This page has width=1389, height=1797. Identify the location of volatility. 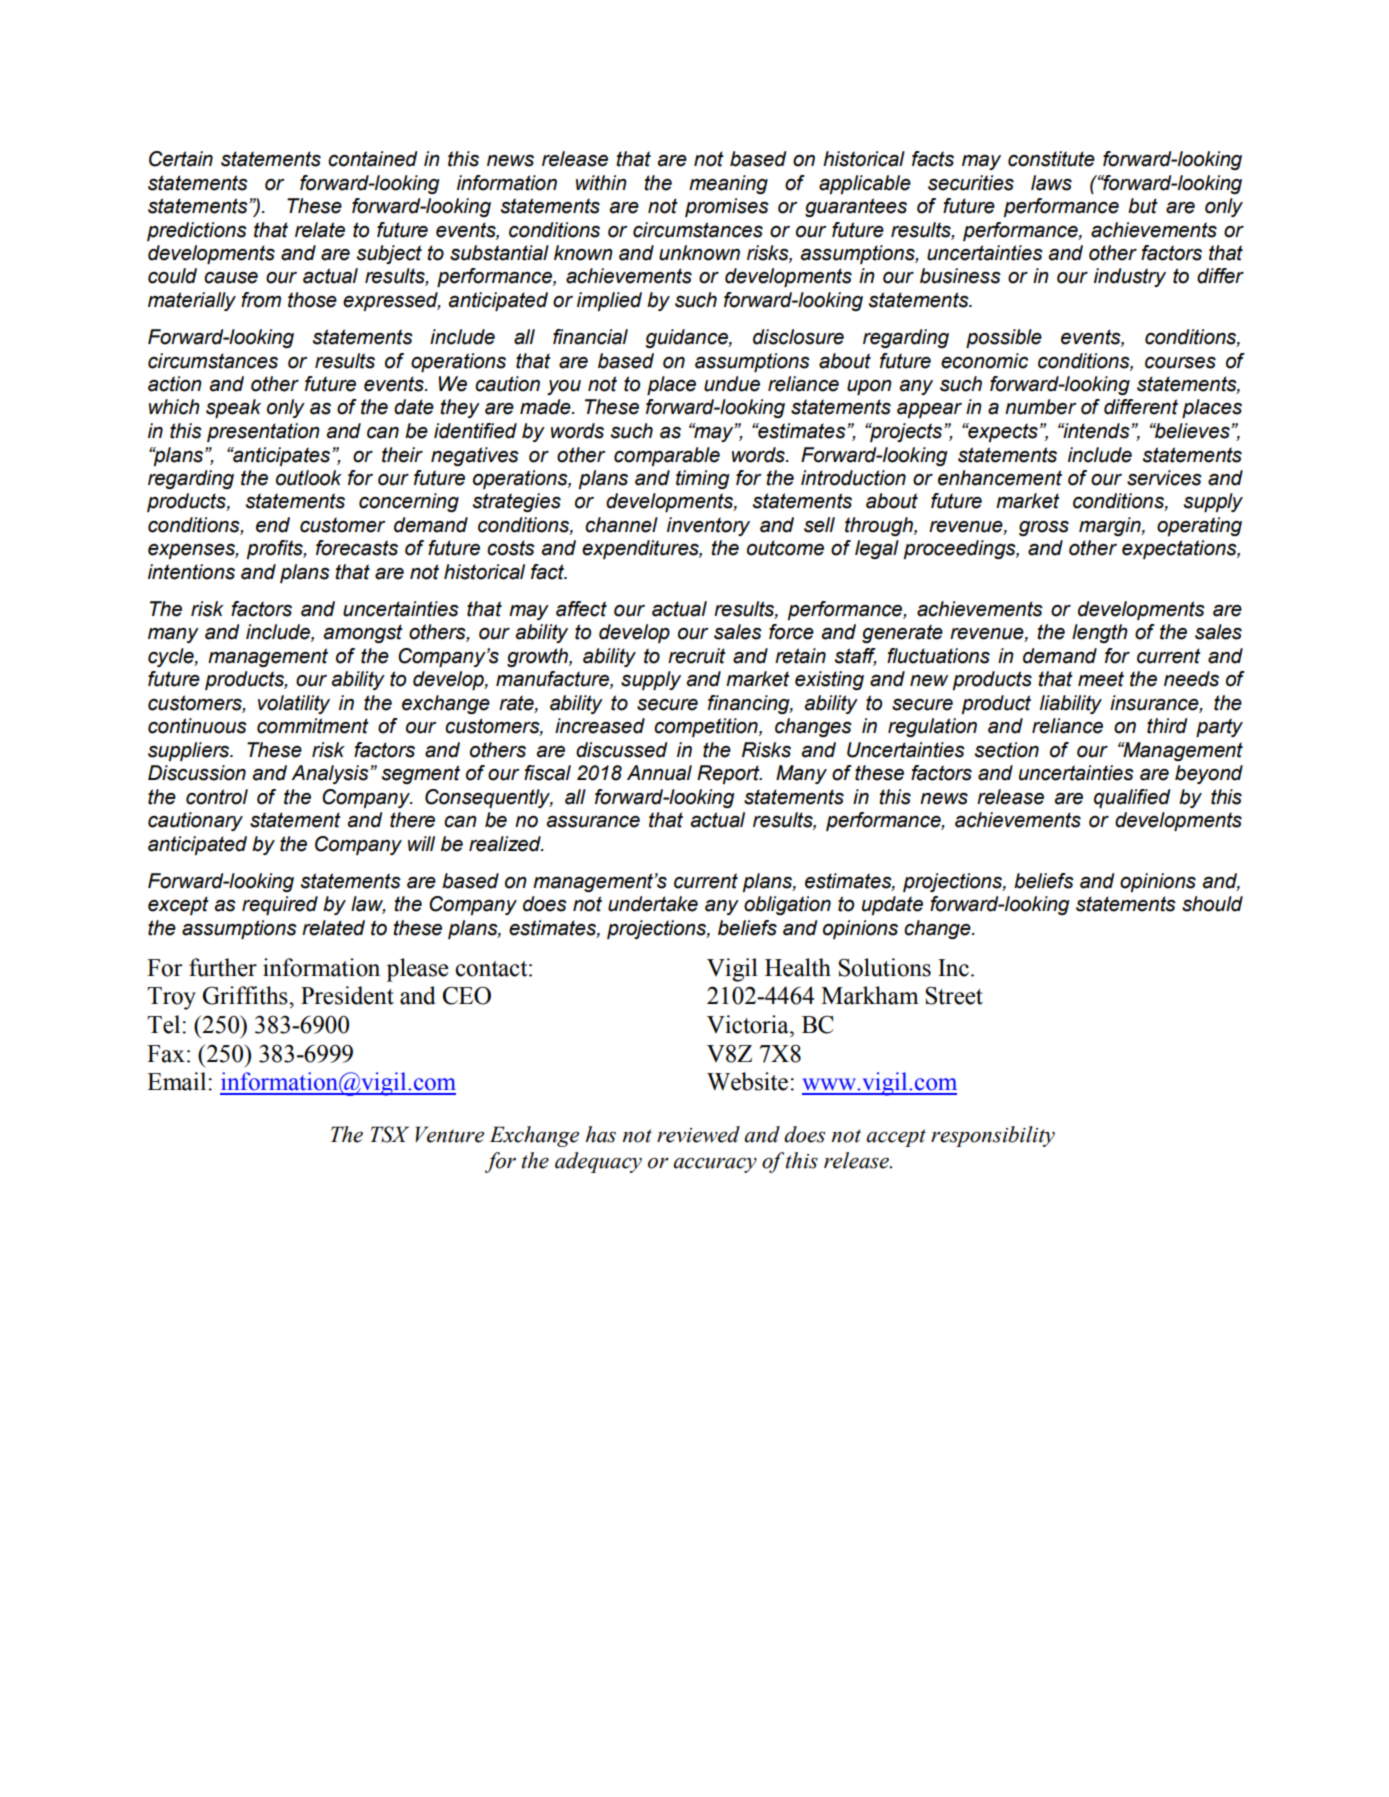
(294, 704).
